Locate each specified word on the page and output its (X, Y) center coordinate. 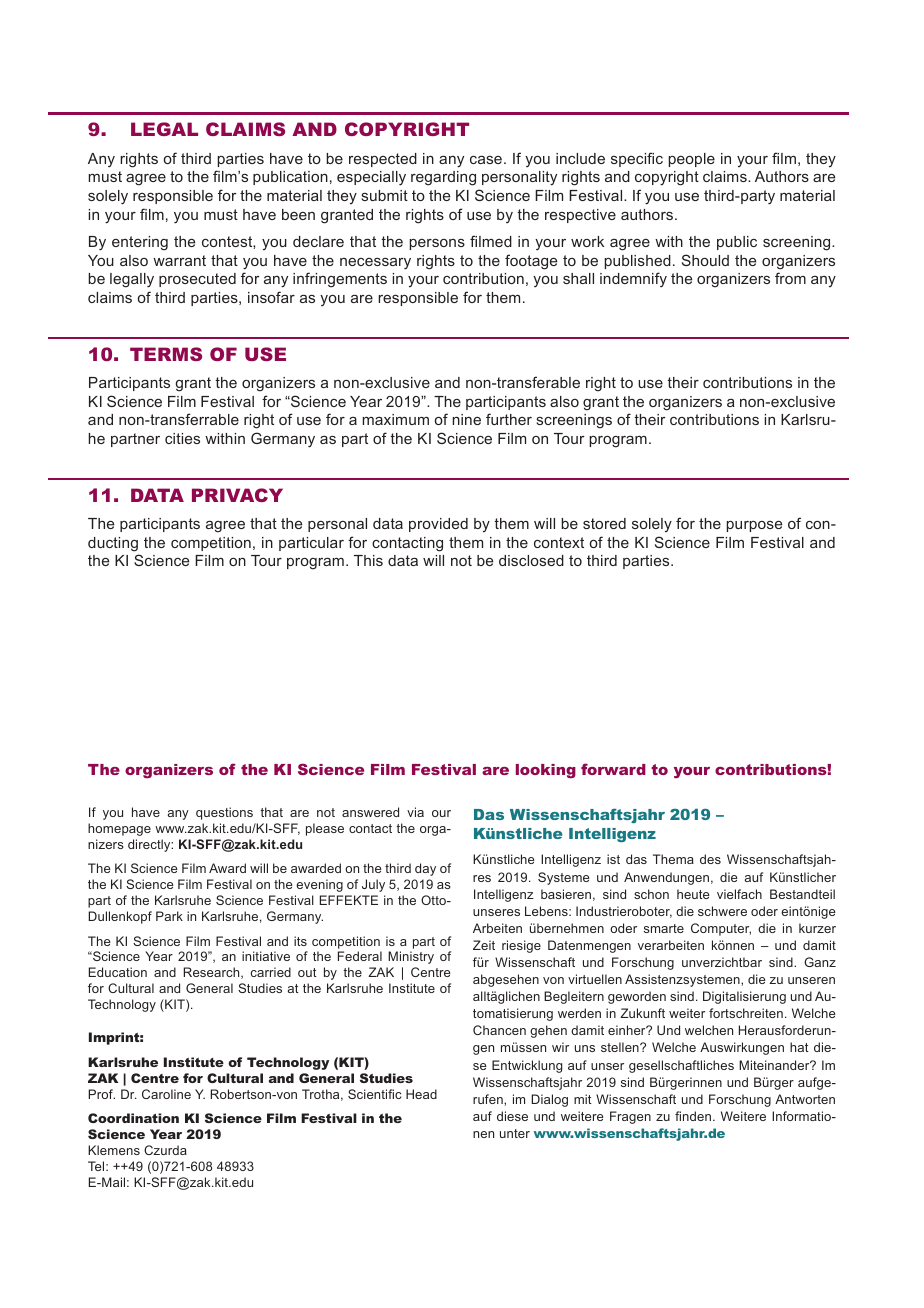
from (790, 278)
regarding (443, 178)
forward (613, 769)
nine (466, 419)
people (691, 160)
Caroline (166, 1094)
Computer (721, 929)
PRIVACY (237, 495)
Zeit (484, 945)
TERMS (166, 354)
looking (546, 771)
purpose (754, 526)
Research (212, 973)
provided (438, 525)
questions (224, 813)
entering (140, 243)
